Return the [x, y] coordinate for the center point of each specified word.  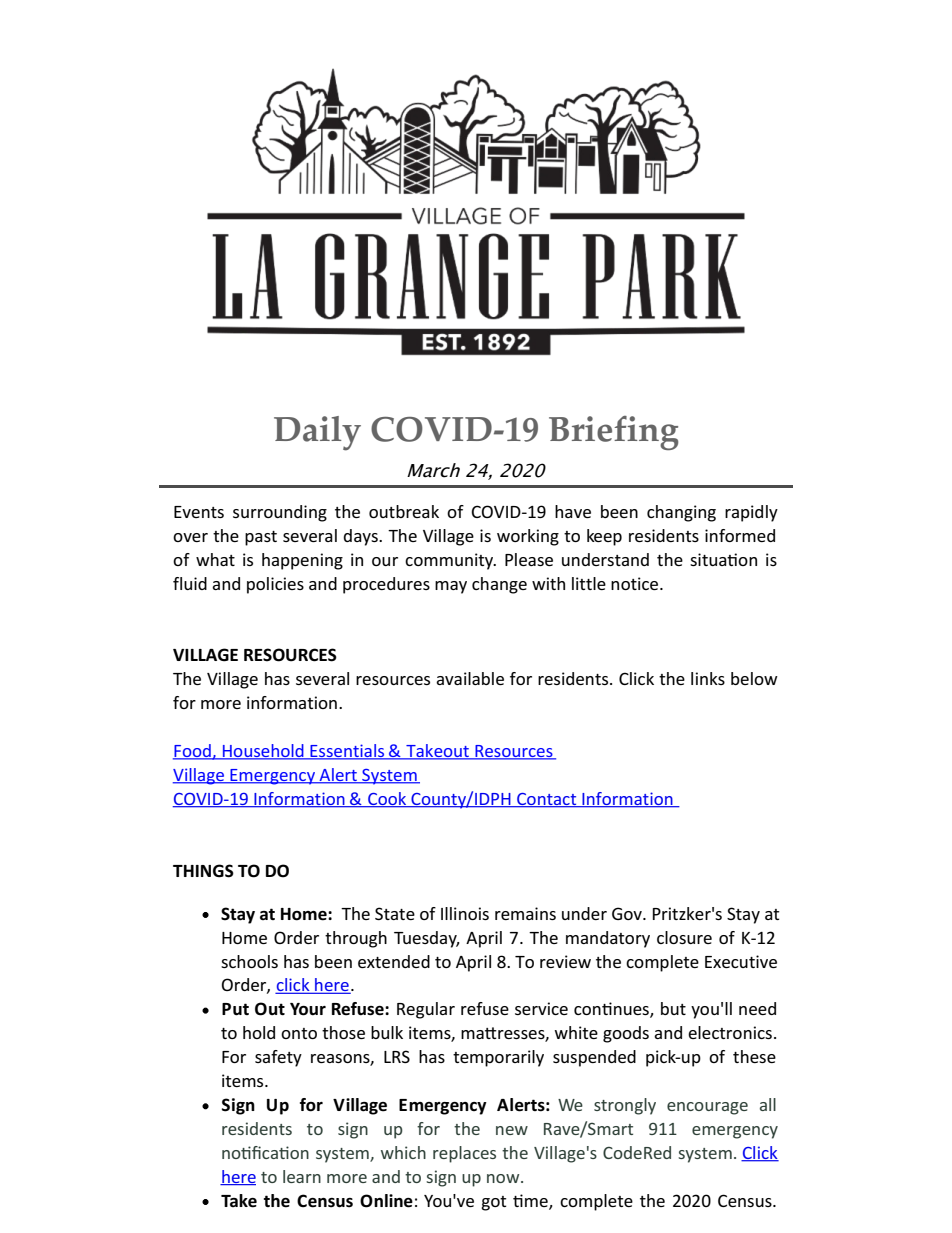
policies [275, 585]
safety [278, 1058]
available [470, 678]
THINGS [203, 871]
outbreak [404, 511]
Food [193, 752]
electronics [730, 1032]
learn [302, 1176]
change [499, 585]
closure [684, 937]
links [708, 678]
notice [636, 583]
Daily [317, 433]
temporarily [498, 1058]
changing [681, 513]
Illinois [465, 913]
